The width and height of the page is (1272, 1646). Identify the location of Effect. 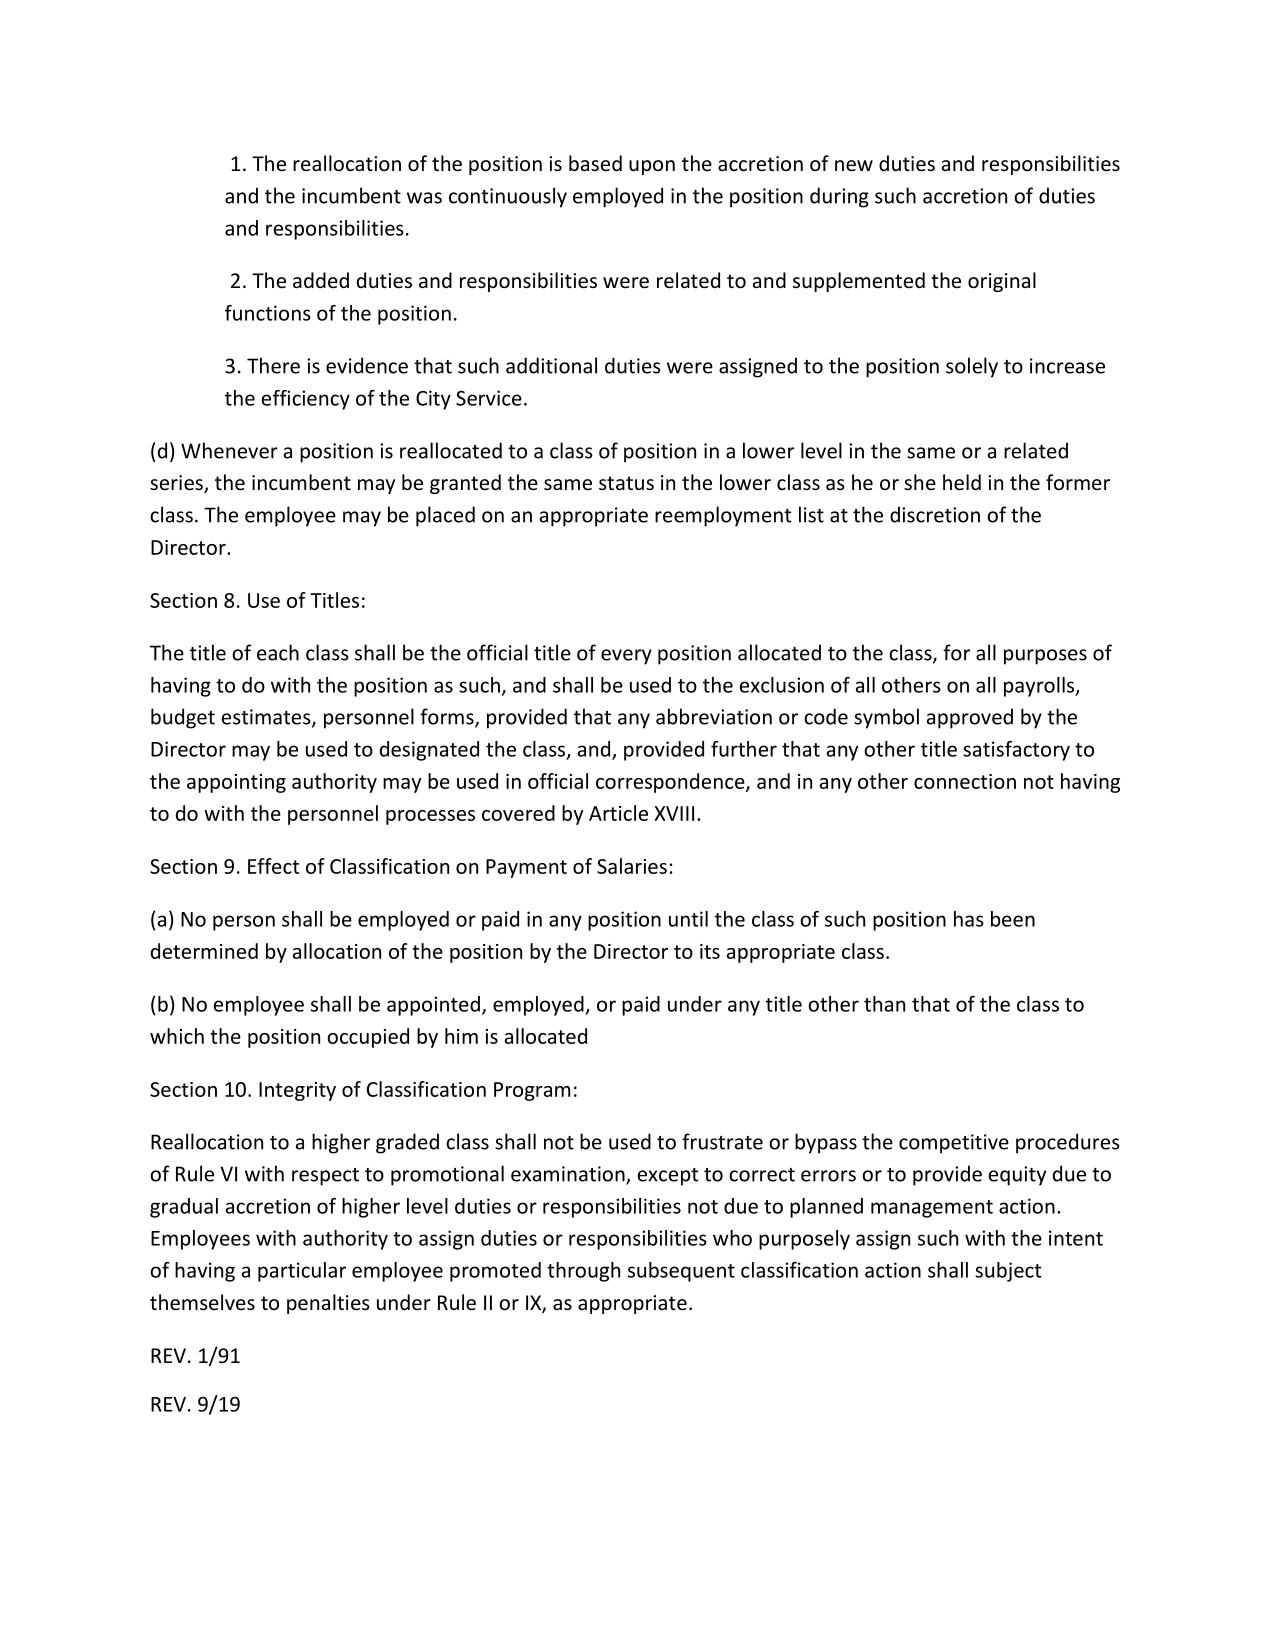
(273, 866).
